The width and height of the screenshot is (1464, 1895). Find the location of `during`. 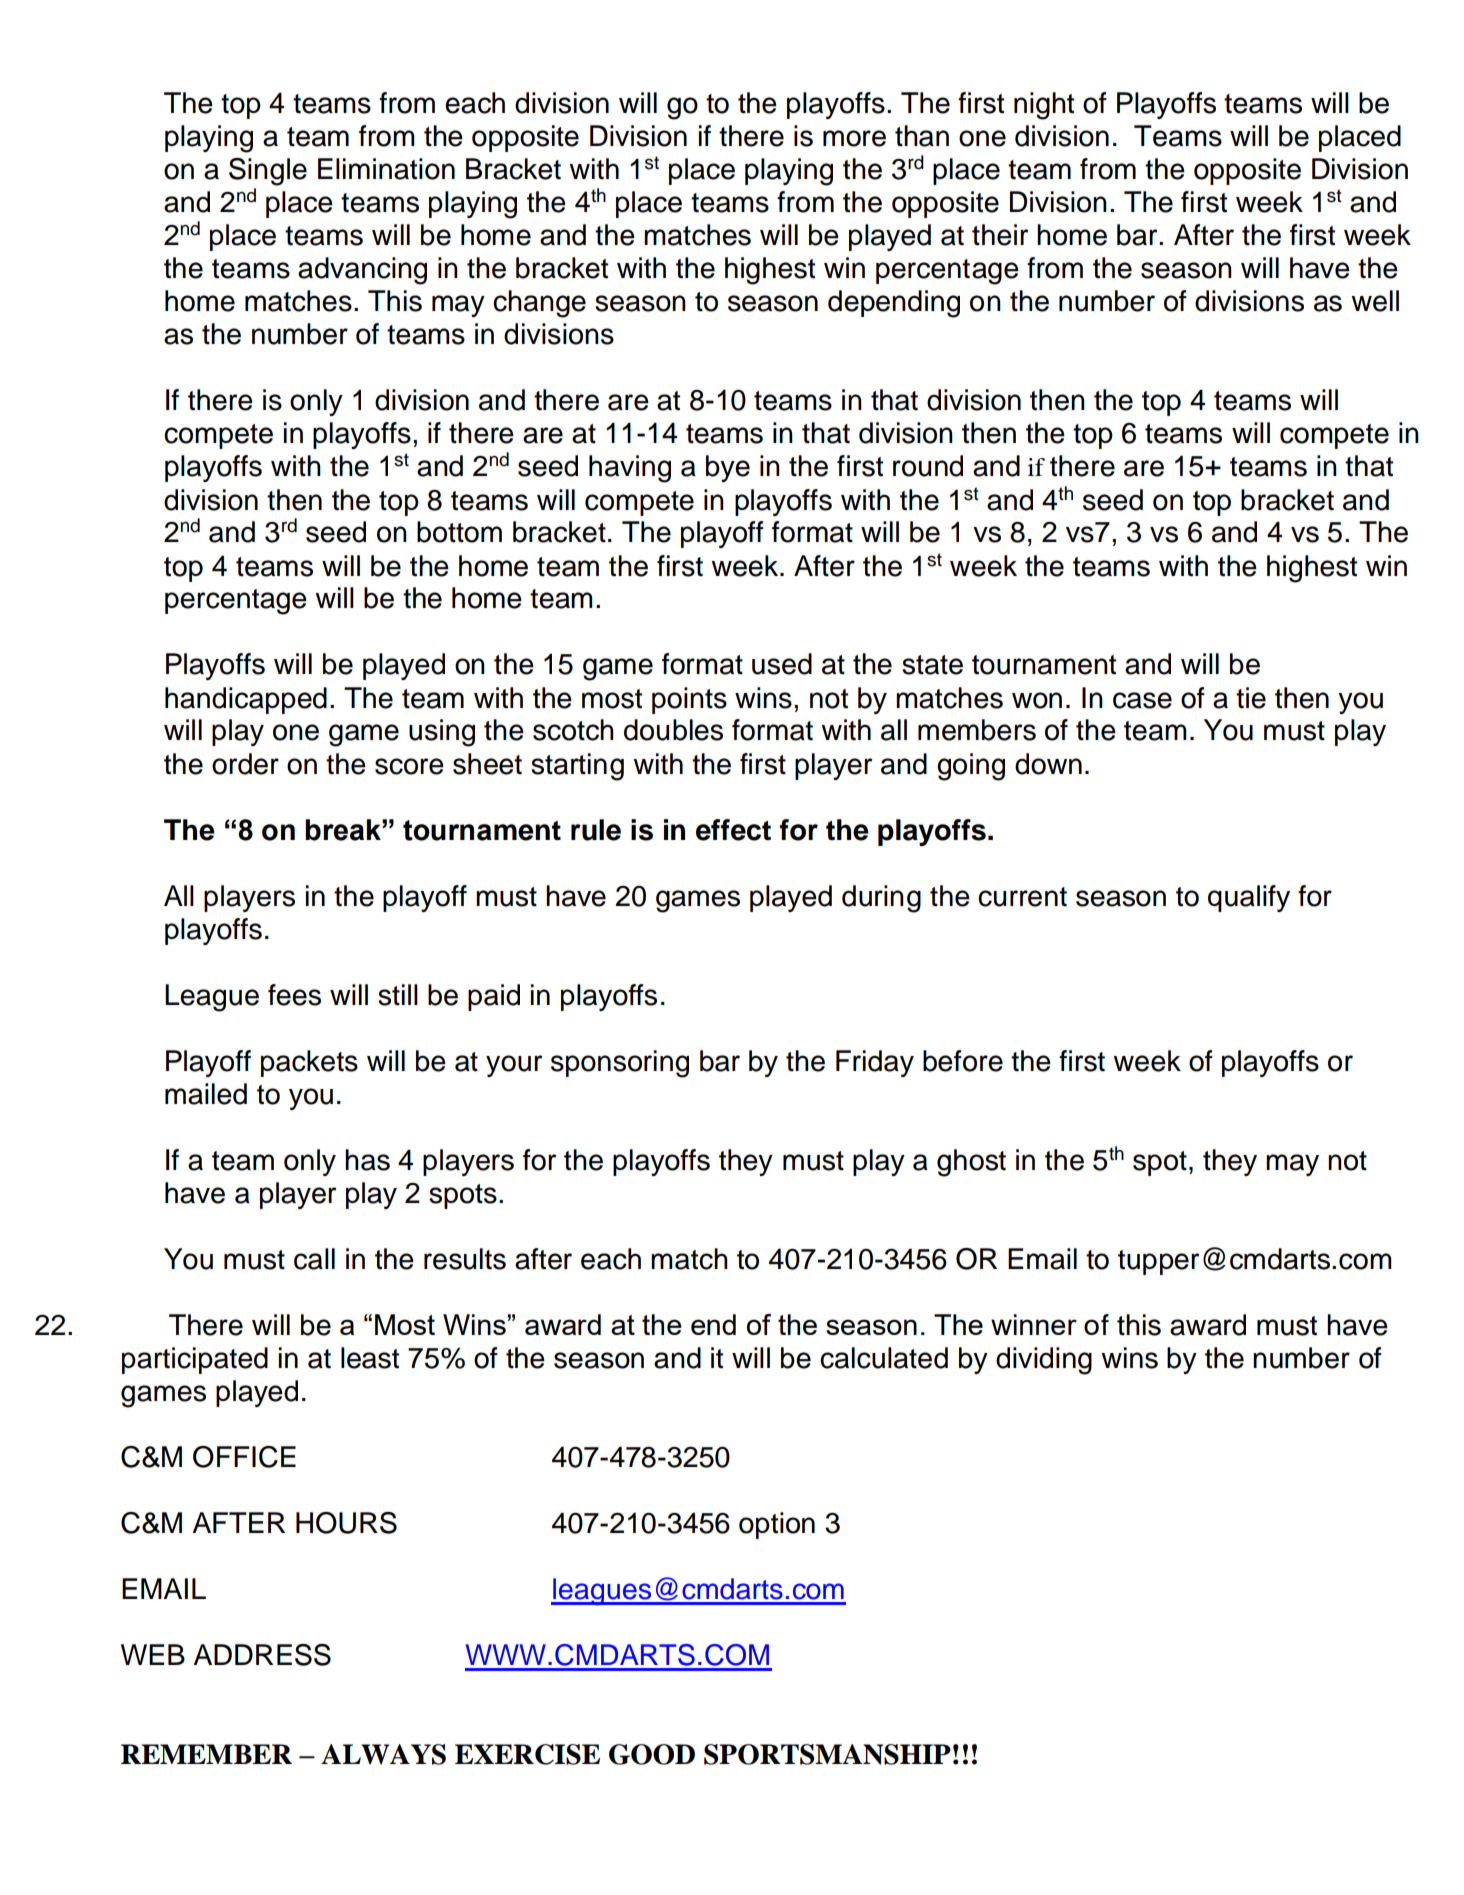

during is located at coordinates (881, 899).
